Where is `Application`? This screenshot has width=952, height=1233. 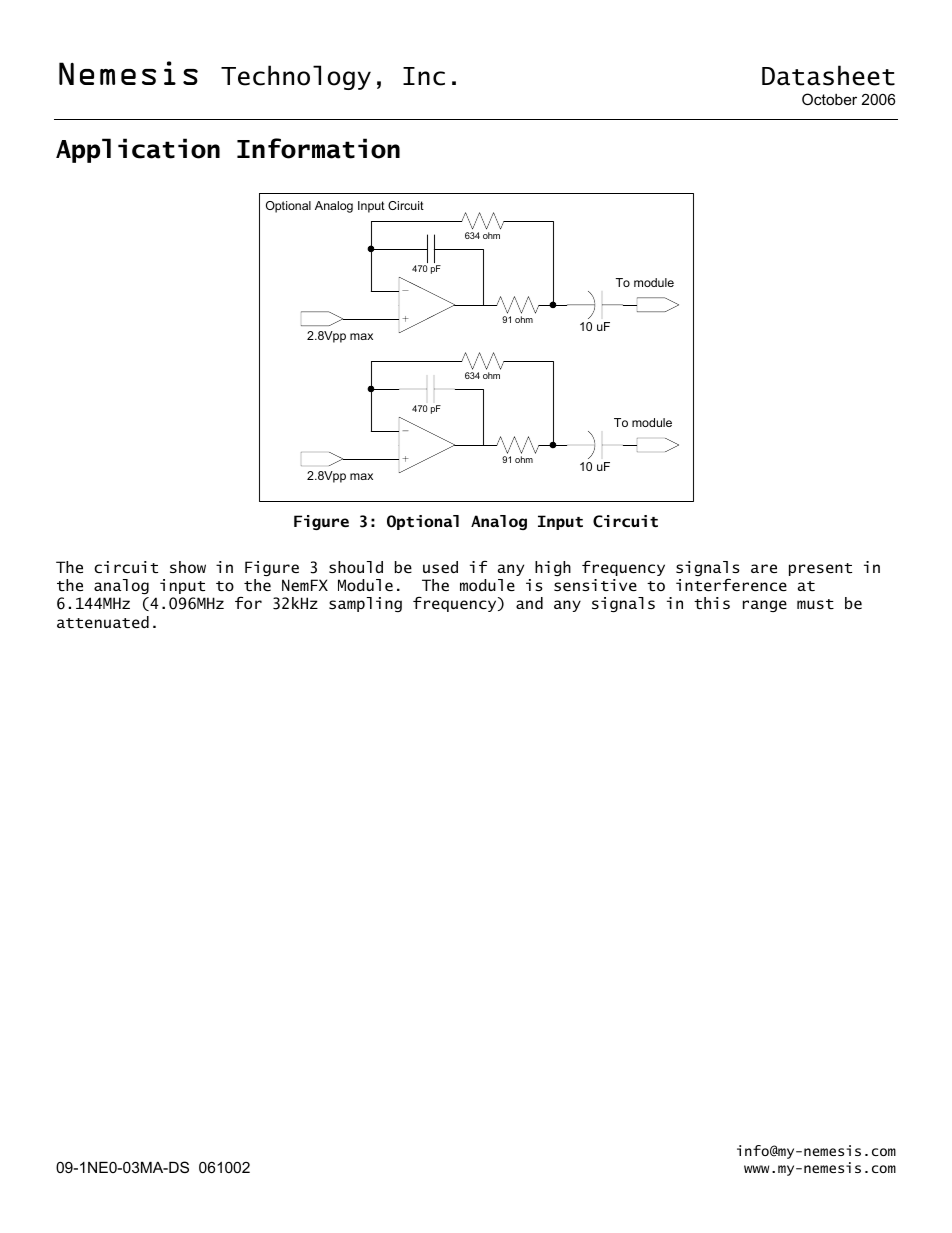 Application is located at coordinates (138, 150).
